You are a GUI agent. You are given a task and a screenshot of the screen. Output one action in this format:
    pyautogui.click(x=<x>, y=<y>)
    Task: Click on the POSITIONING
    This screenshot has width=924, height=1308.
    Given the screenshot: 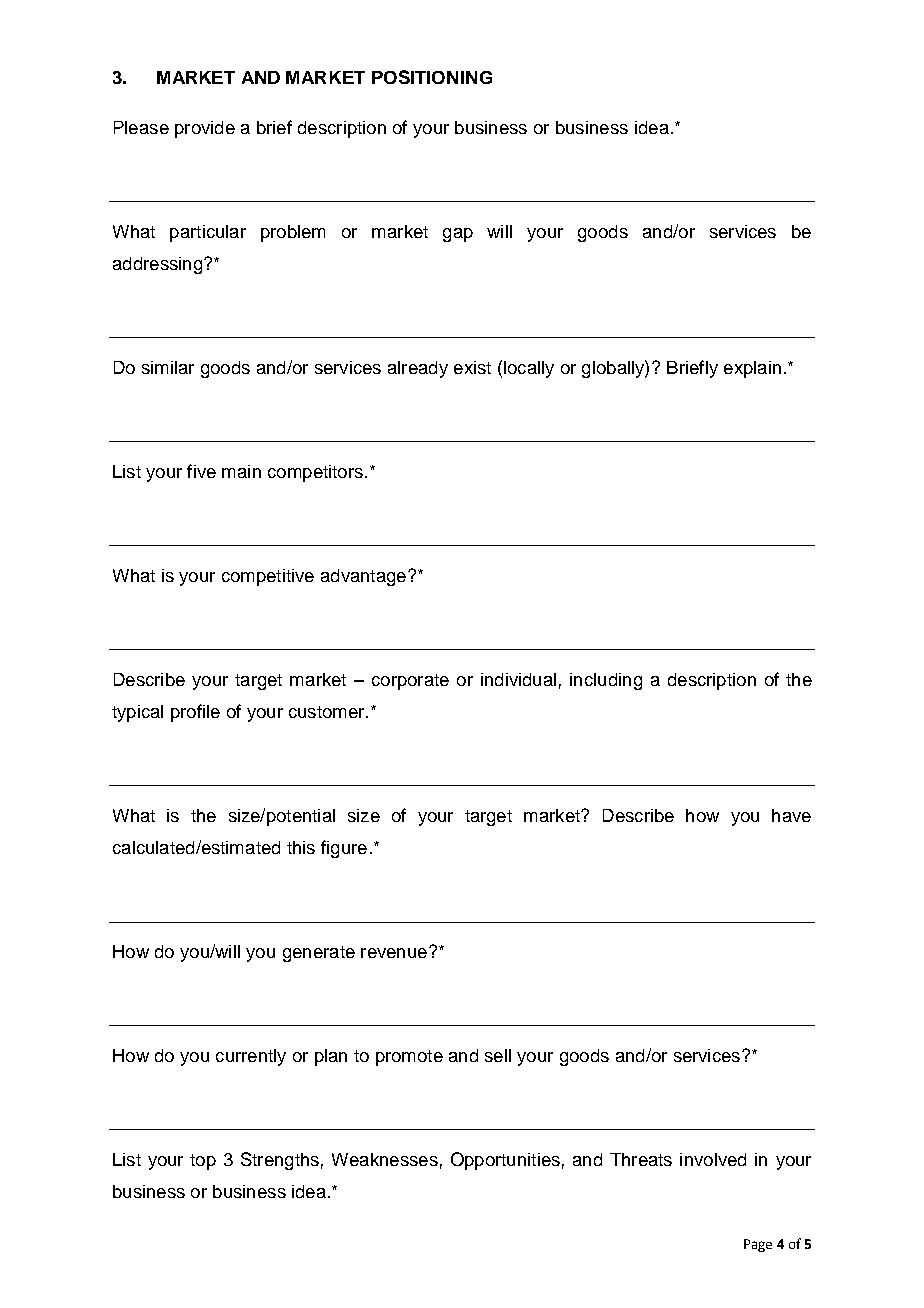 What is the action you would take?
    pyautogui.click(x=432, y=77)
